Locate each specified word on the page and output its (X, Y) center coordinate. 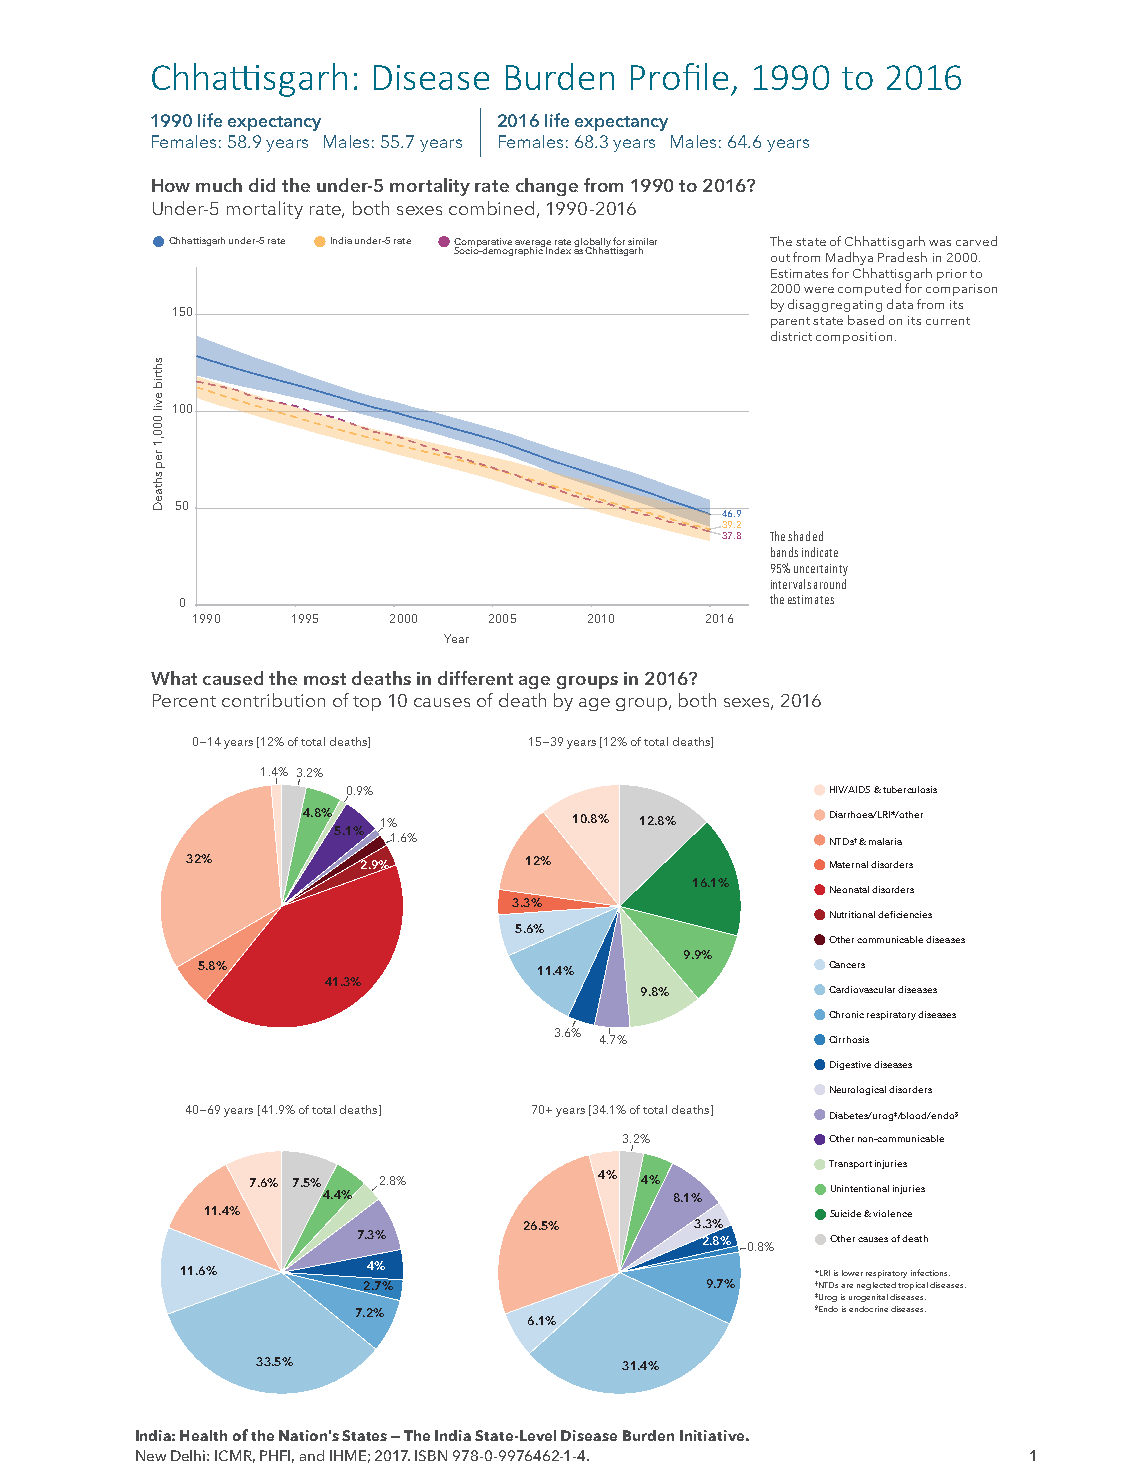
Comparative (483, 243)
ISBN (431, 1455)
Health (203, 1435)
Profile (679, 76)
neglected (876, 1286)
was (940, 243)
